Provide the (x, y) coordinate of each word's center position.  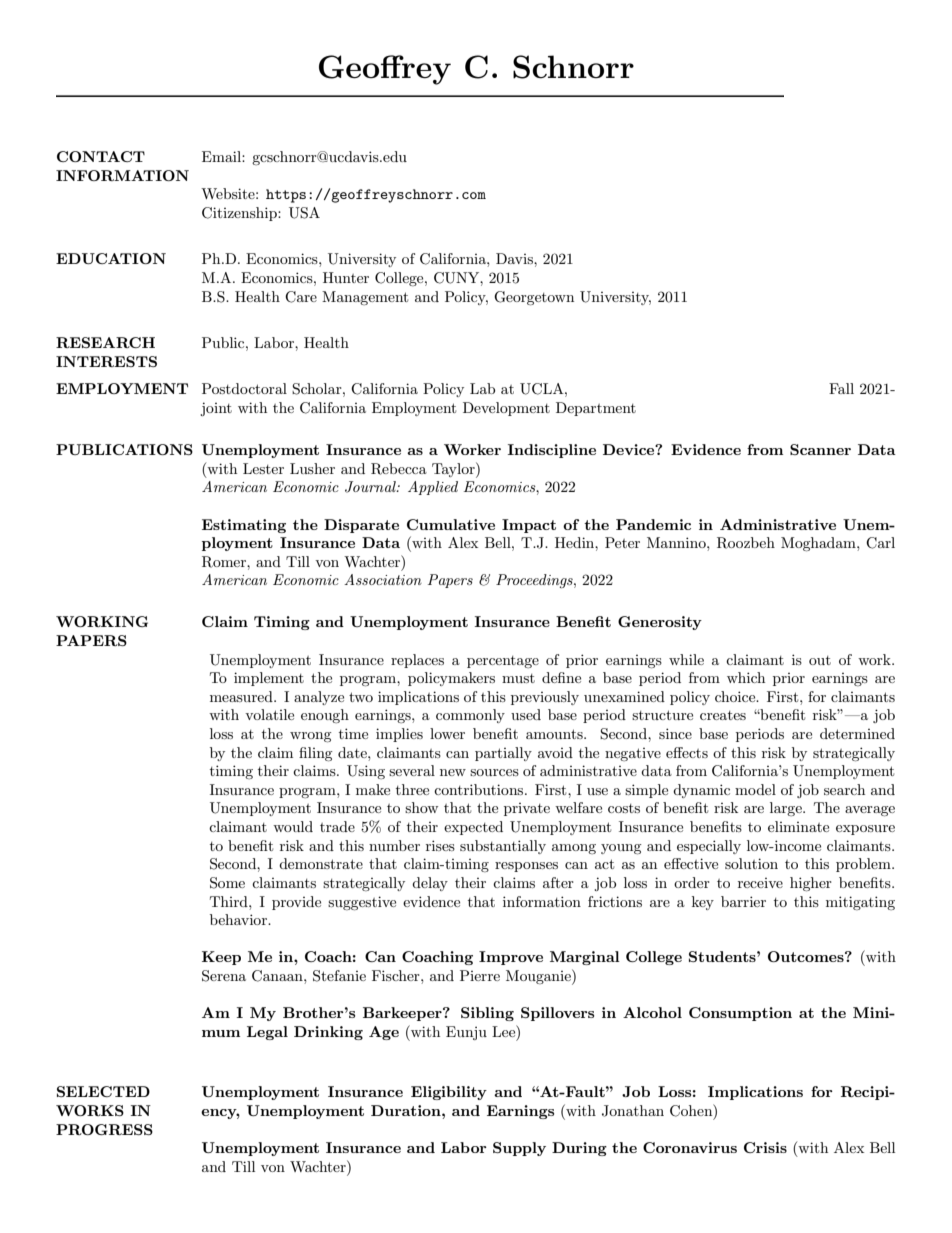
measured (242, 696)
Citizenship (240, 214)
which (746, 677)
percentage (503, 662)
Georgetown (534, 298)
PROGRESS (104, 1129)
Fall (841, 388)
